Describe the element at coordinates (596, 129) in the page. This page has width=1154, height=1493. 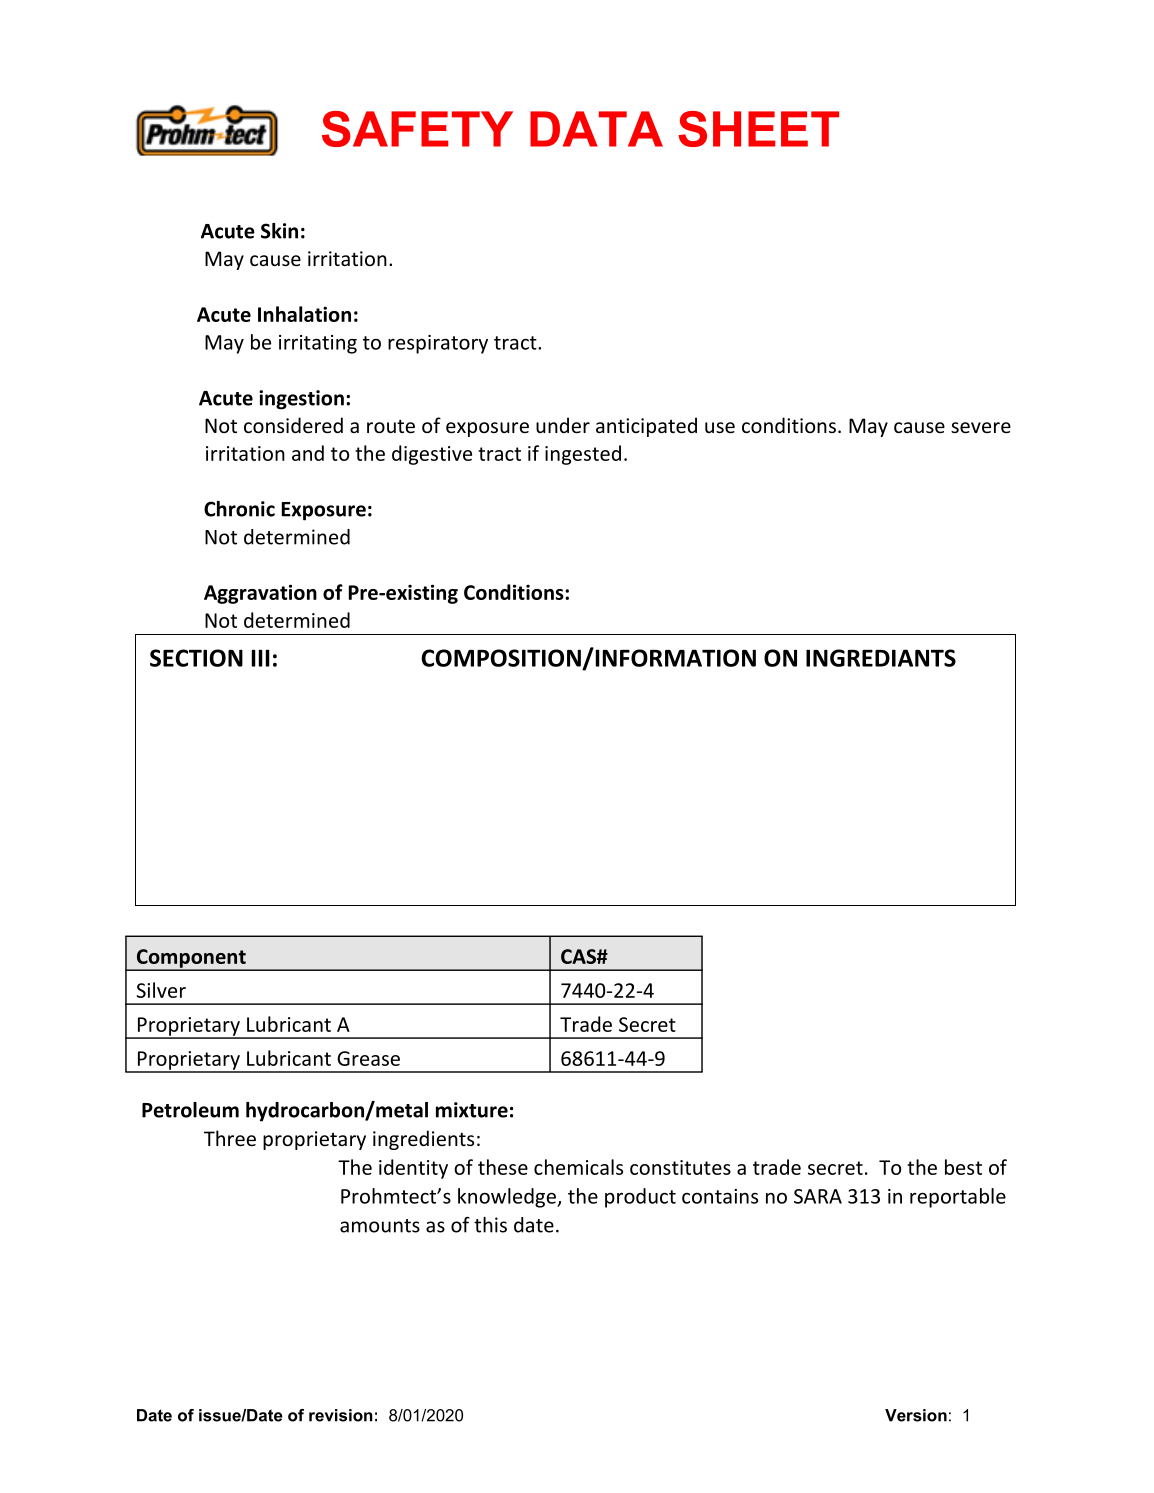
I see `DATA` at that location.
